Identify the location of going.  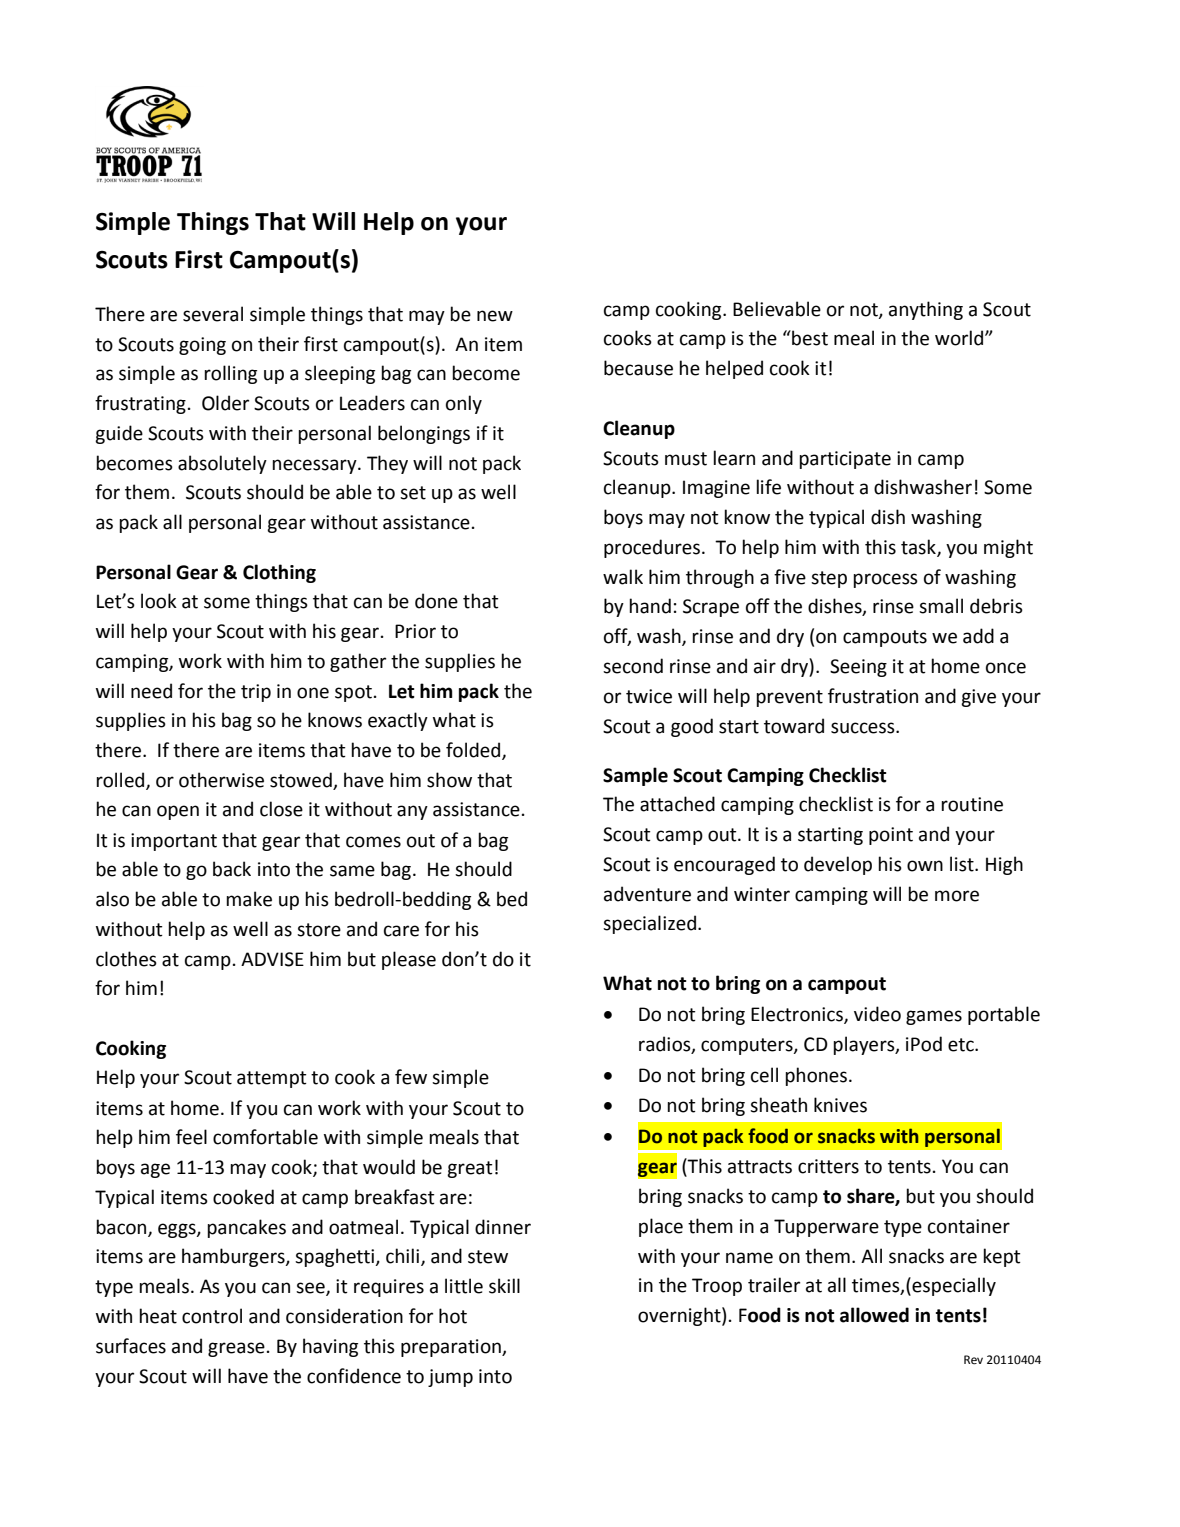
(202, 346).
